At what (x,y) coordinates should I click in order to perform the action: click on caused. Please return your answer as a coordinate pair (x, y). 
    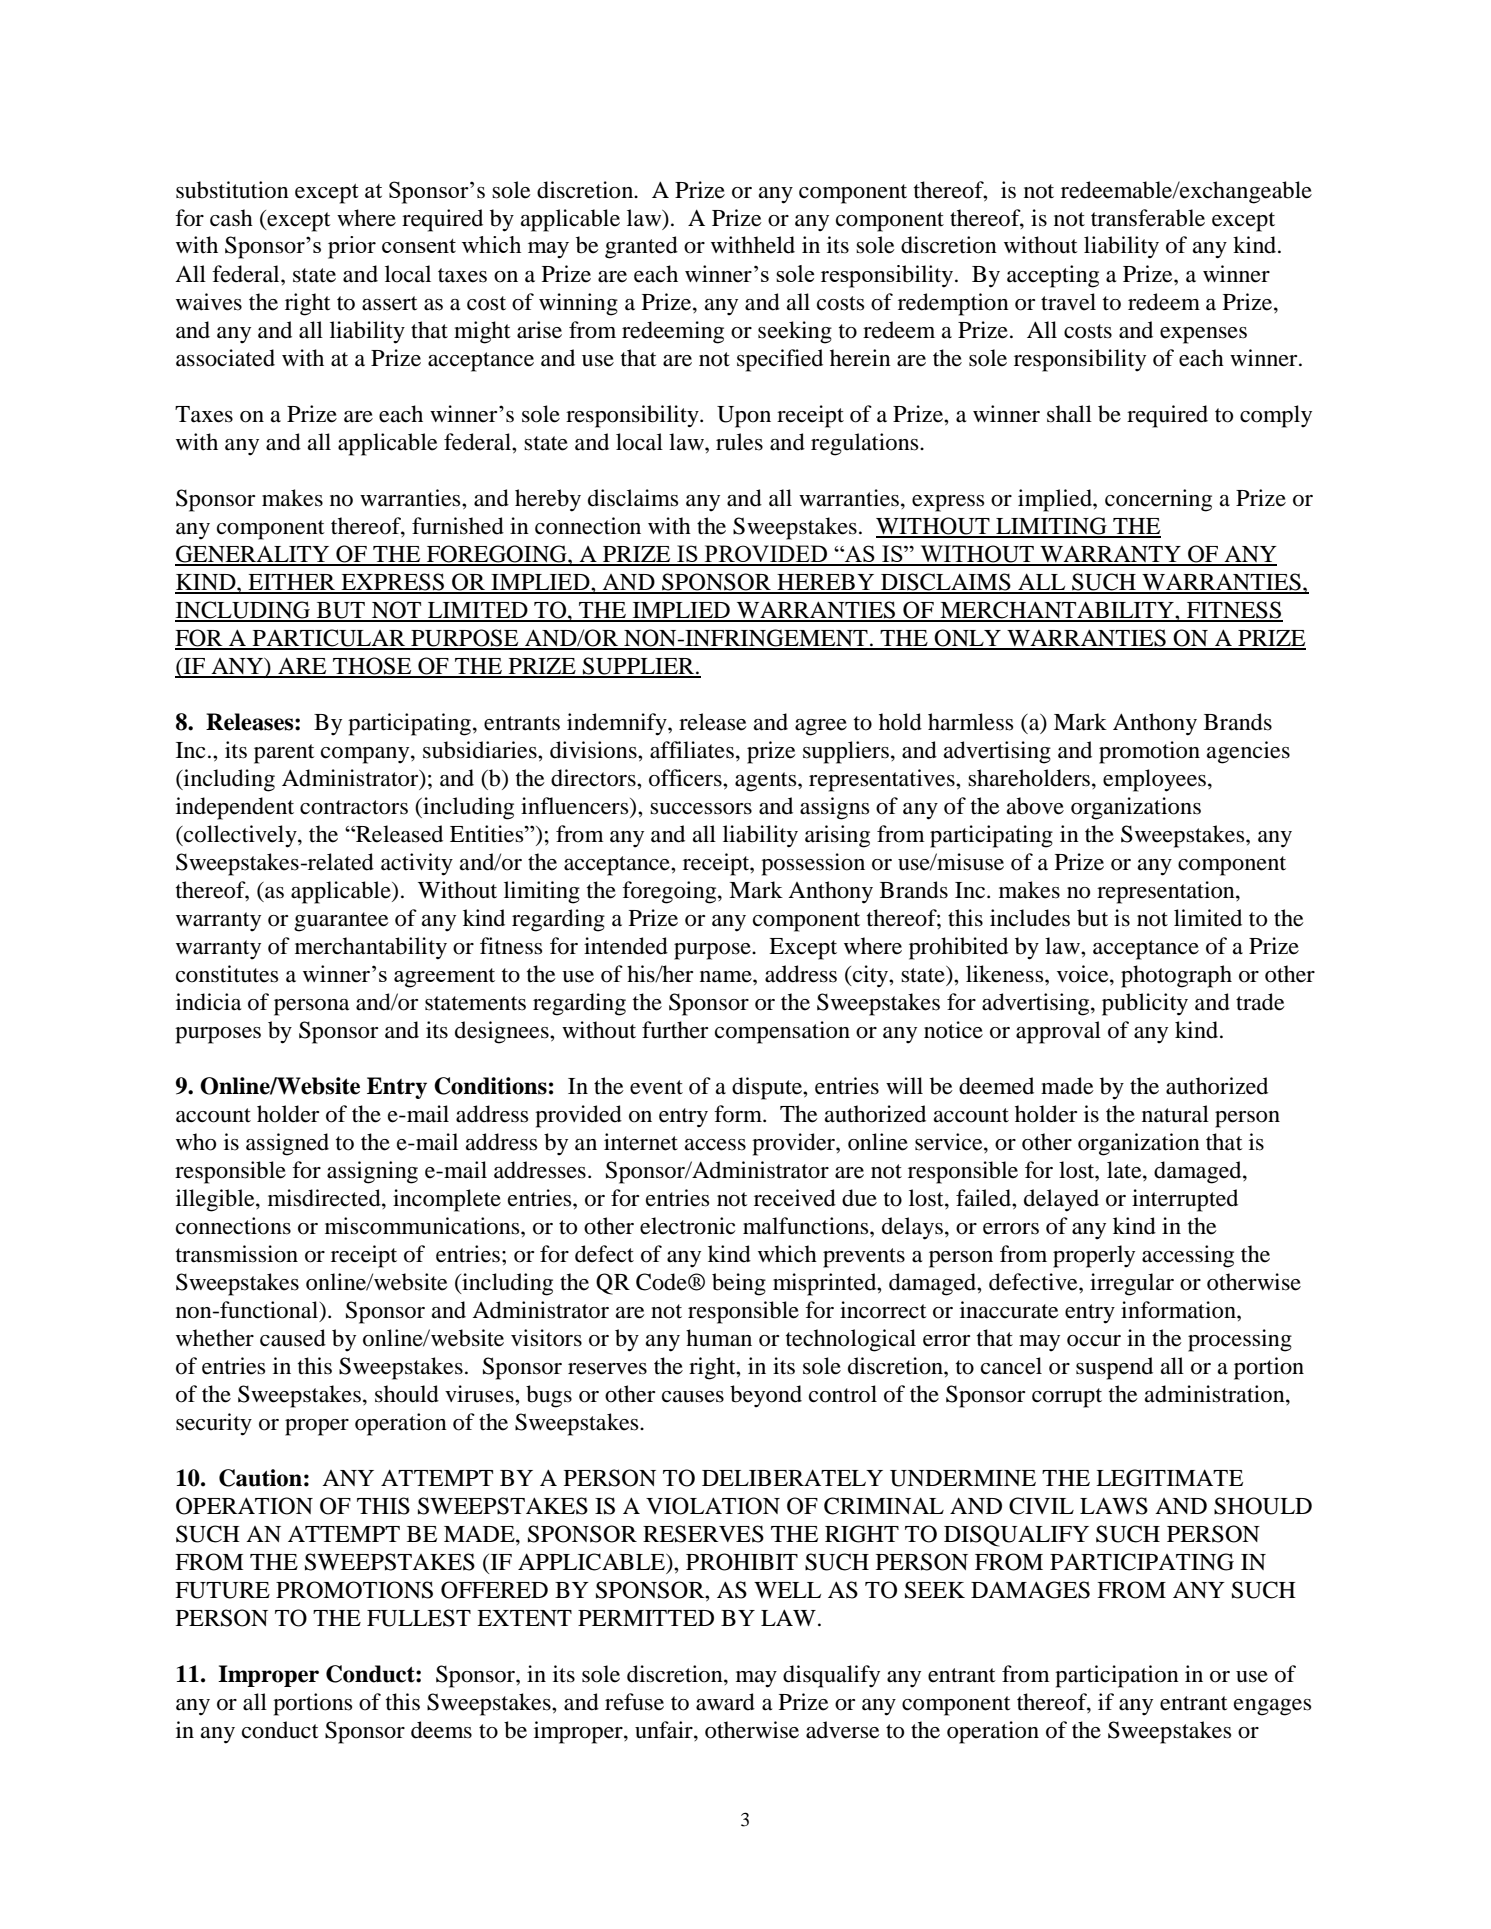
    Looking at the image, I should click on (293, 1338).
